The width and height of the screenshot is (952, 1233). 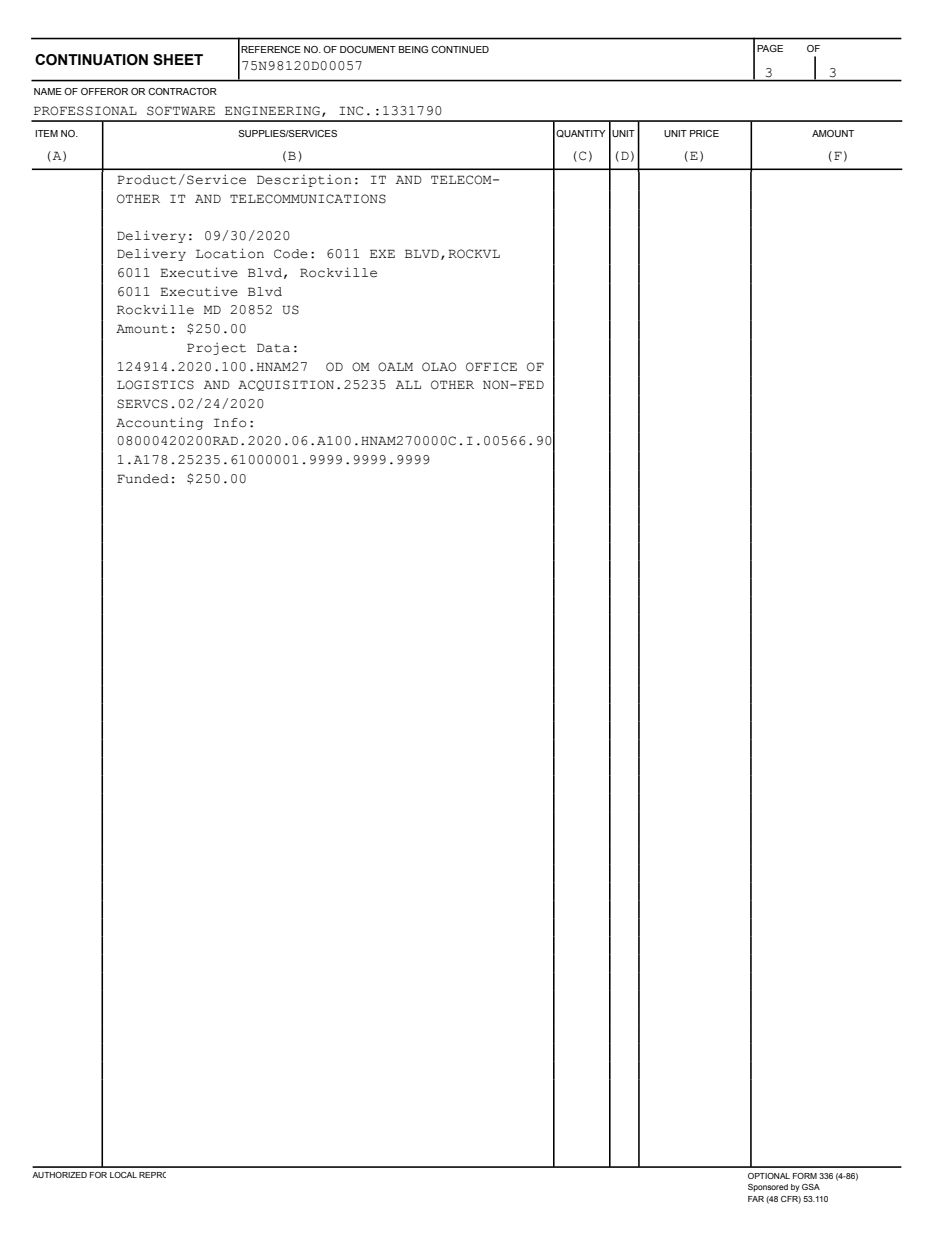 What do you see at coordinates (769, 1176) in the screenshot?
I see `OPTIONAL` at bounding box center [769, 1176].
